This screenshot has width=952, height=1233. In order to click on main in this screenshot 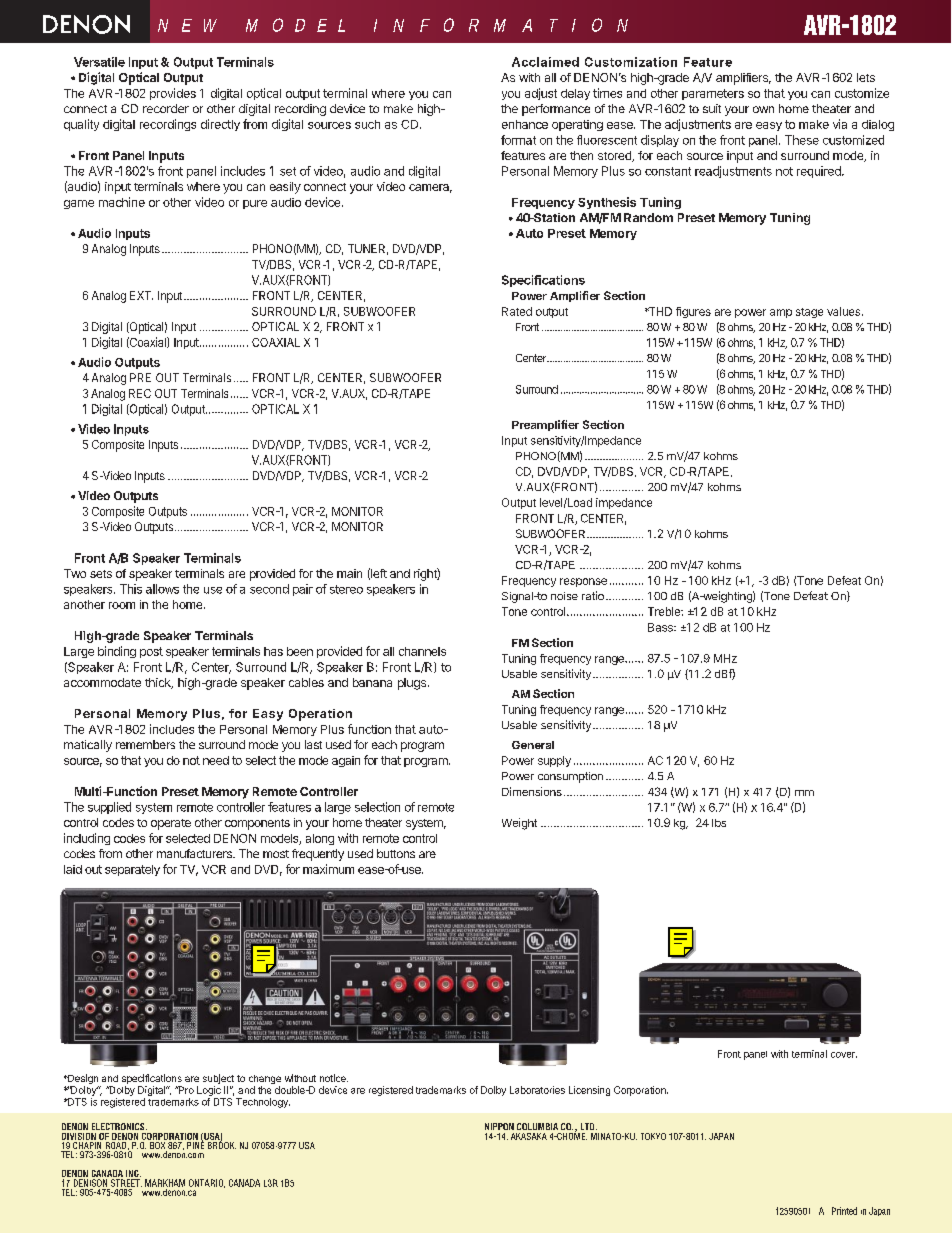, I will do `click(349, 573)`.
